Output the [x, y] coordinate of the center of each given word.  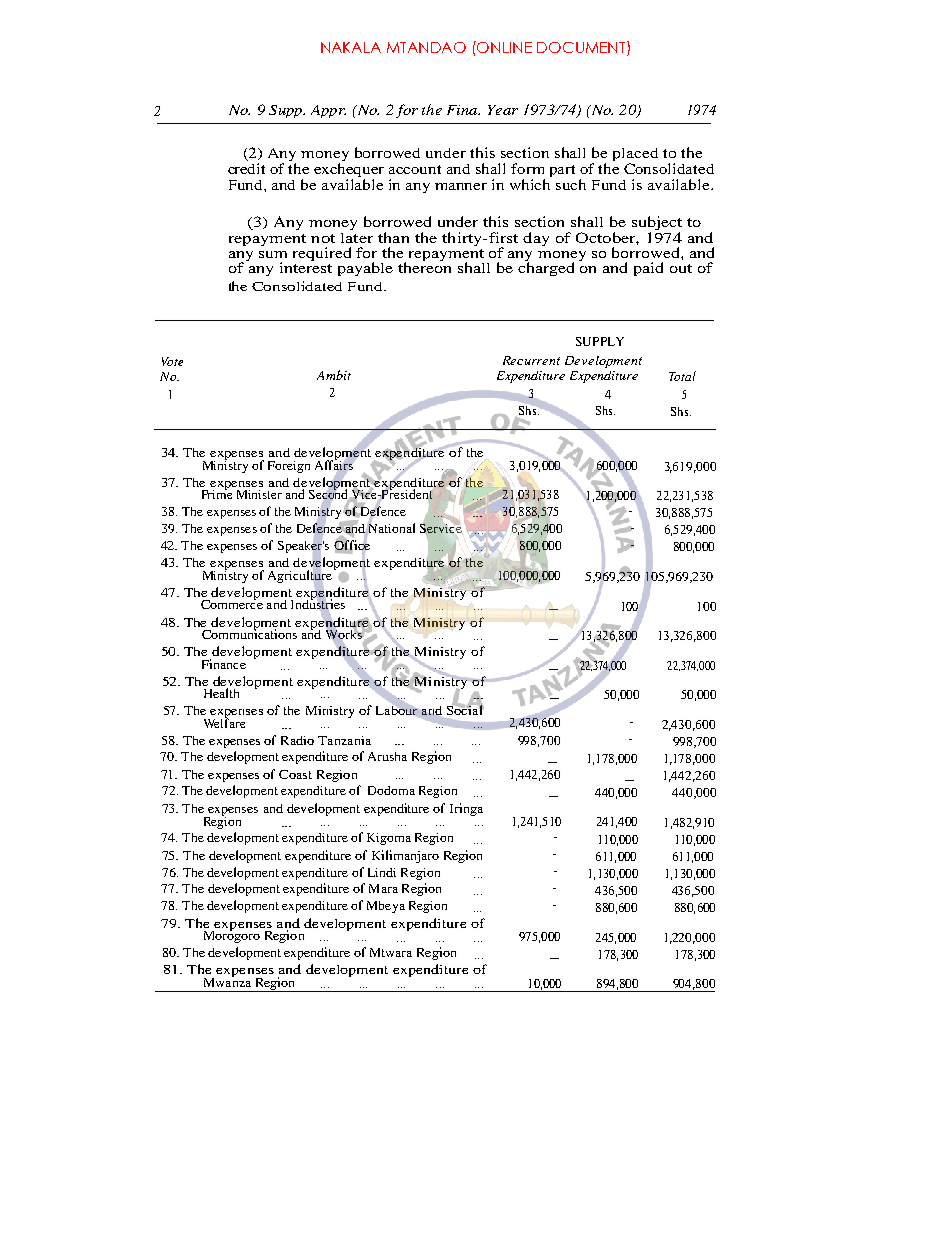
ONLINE [504, 47]
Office [352, 545]
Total [682, 376]
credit [246, 168]
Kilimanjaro [405, 856]
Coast [295, 774]
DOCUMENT [582, 48]
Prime [217, 493]
